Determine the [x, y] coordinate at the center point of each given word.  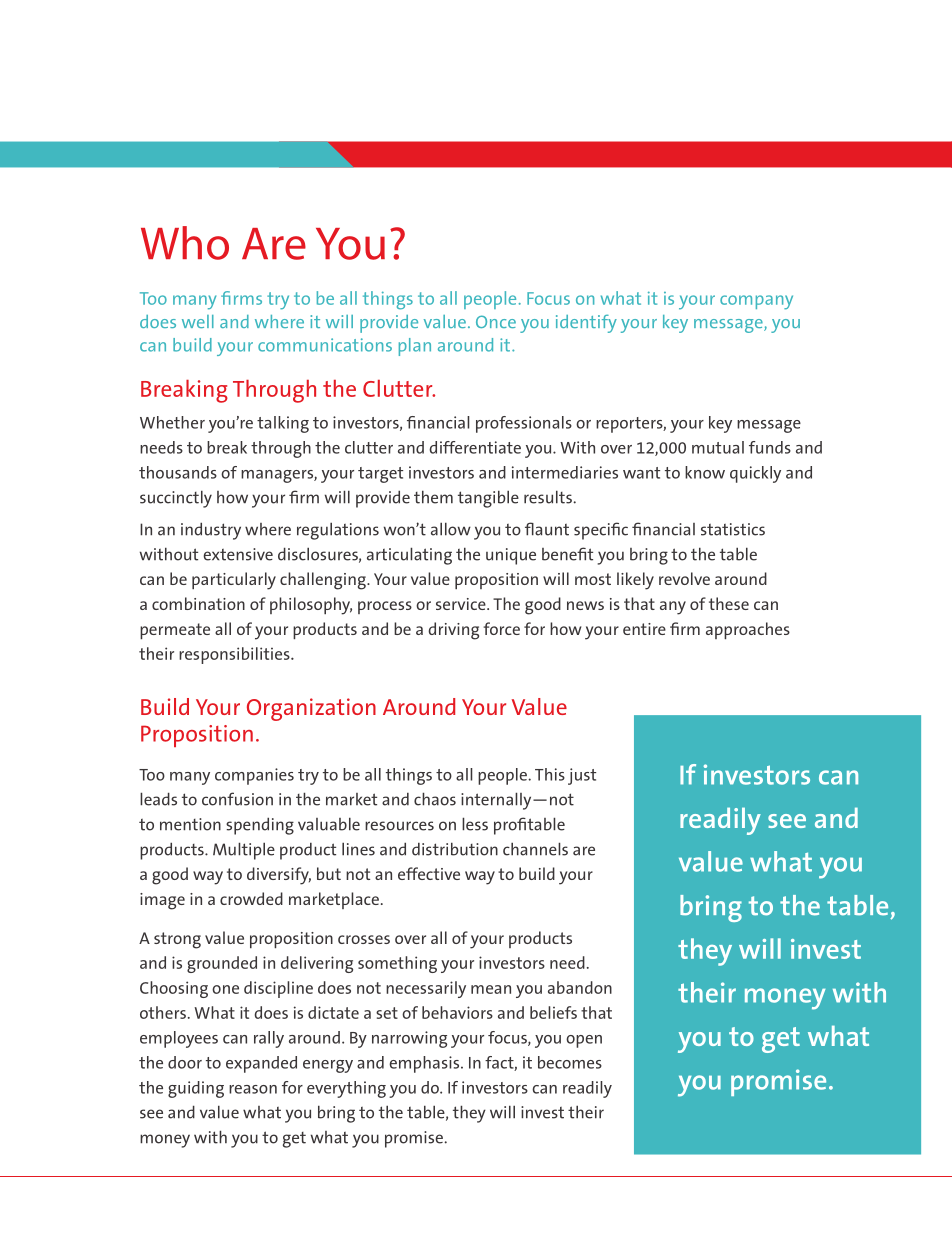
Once [496, 321]
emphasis [425, 1064]
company [756, 302]
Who [185, 243]
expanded [261, 1064]
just [582, 776]
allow [451, 529]
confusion [237, 799]
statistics [733, 529]
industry [211, 531]
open [584, 1041]
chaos [435, 799]
